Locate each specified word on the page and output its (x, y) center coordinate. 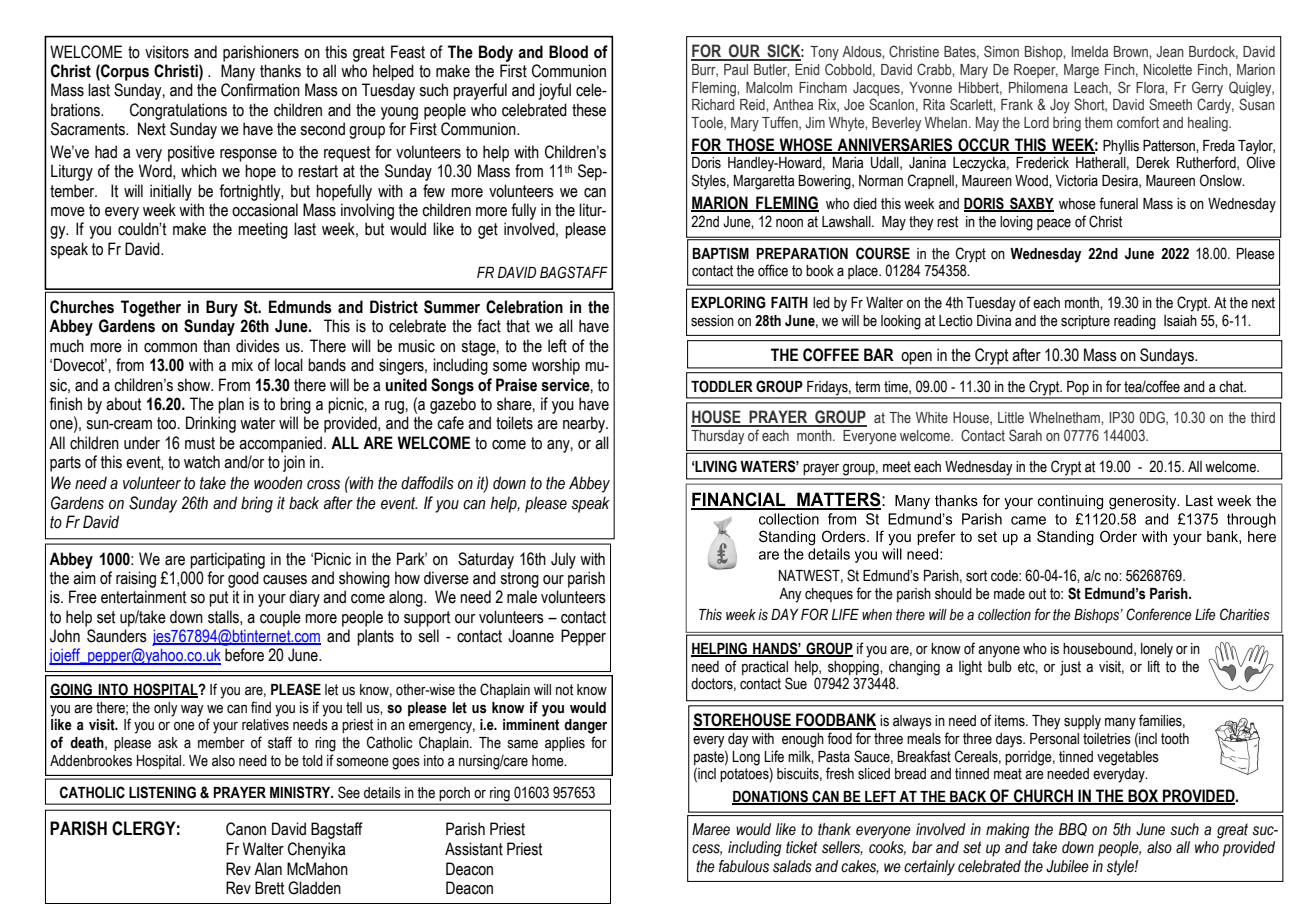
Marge (1081, 71)
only (166, 709)
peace (1054, 224)
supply (1082, 722)
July (563, 560)
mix (242, 364)
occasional (265, 210)
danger (585, 726)
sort (976, 576)
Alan (268, 869)
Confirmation (260, 90)
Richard (713, 104)
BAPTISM (720, 253)
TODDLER (722, 386)
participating (227, 560)
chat (1232, 387)
